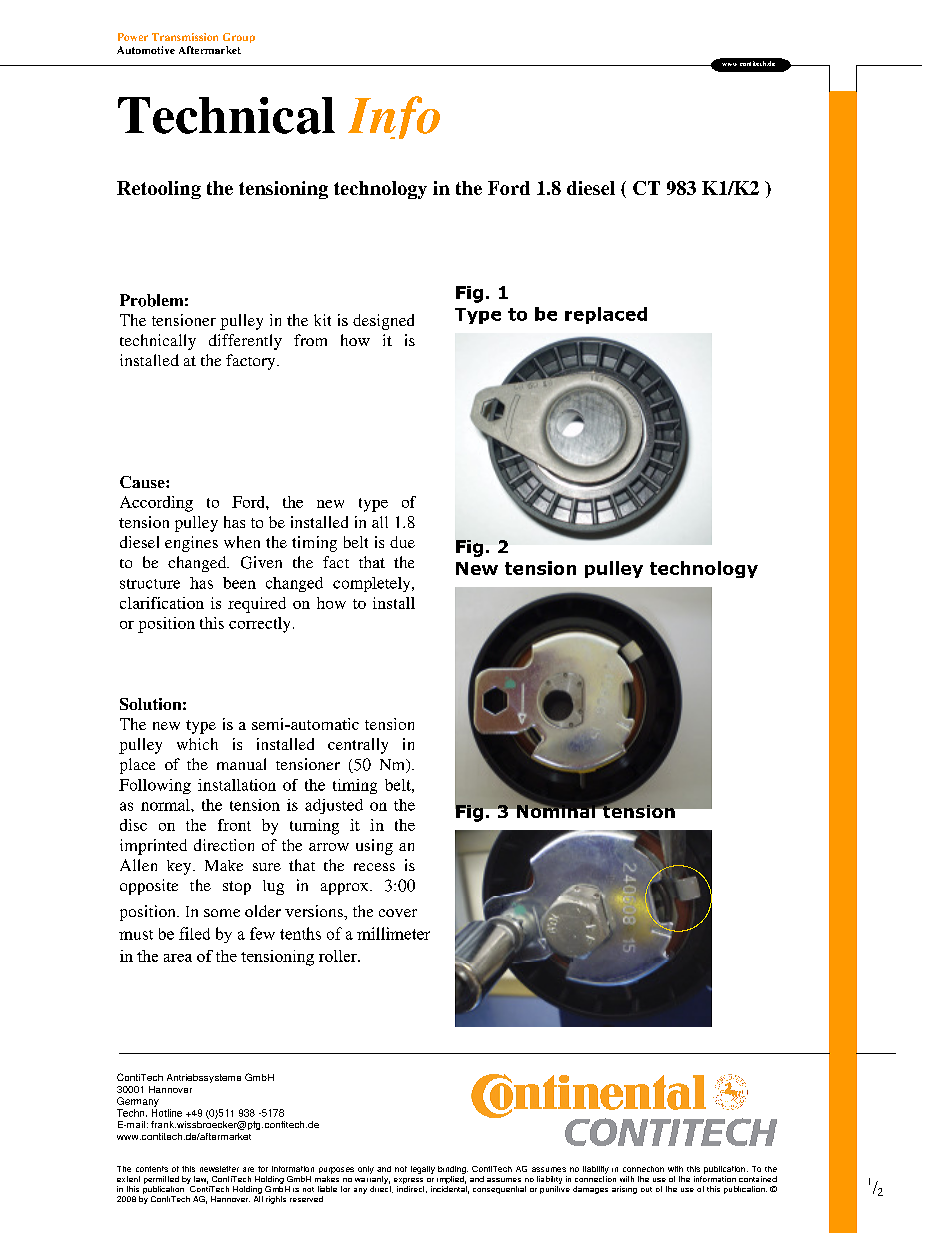  What do you see at coordinates (373, 584) in the image?
I see `completely` at bounding box center [373, 584].
